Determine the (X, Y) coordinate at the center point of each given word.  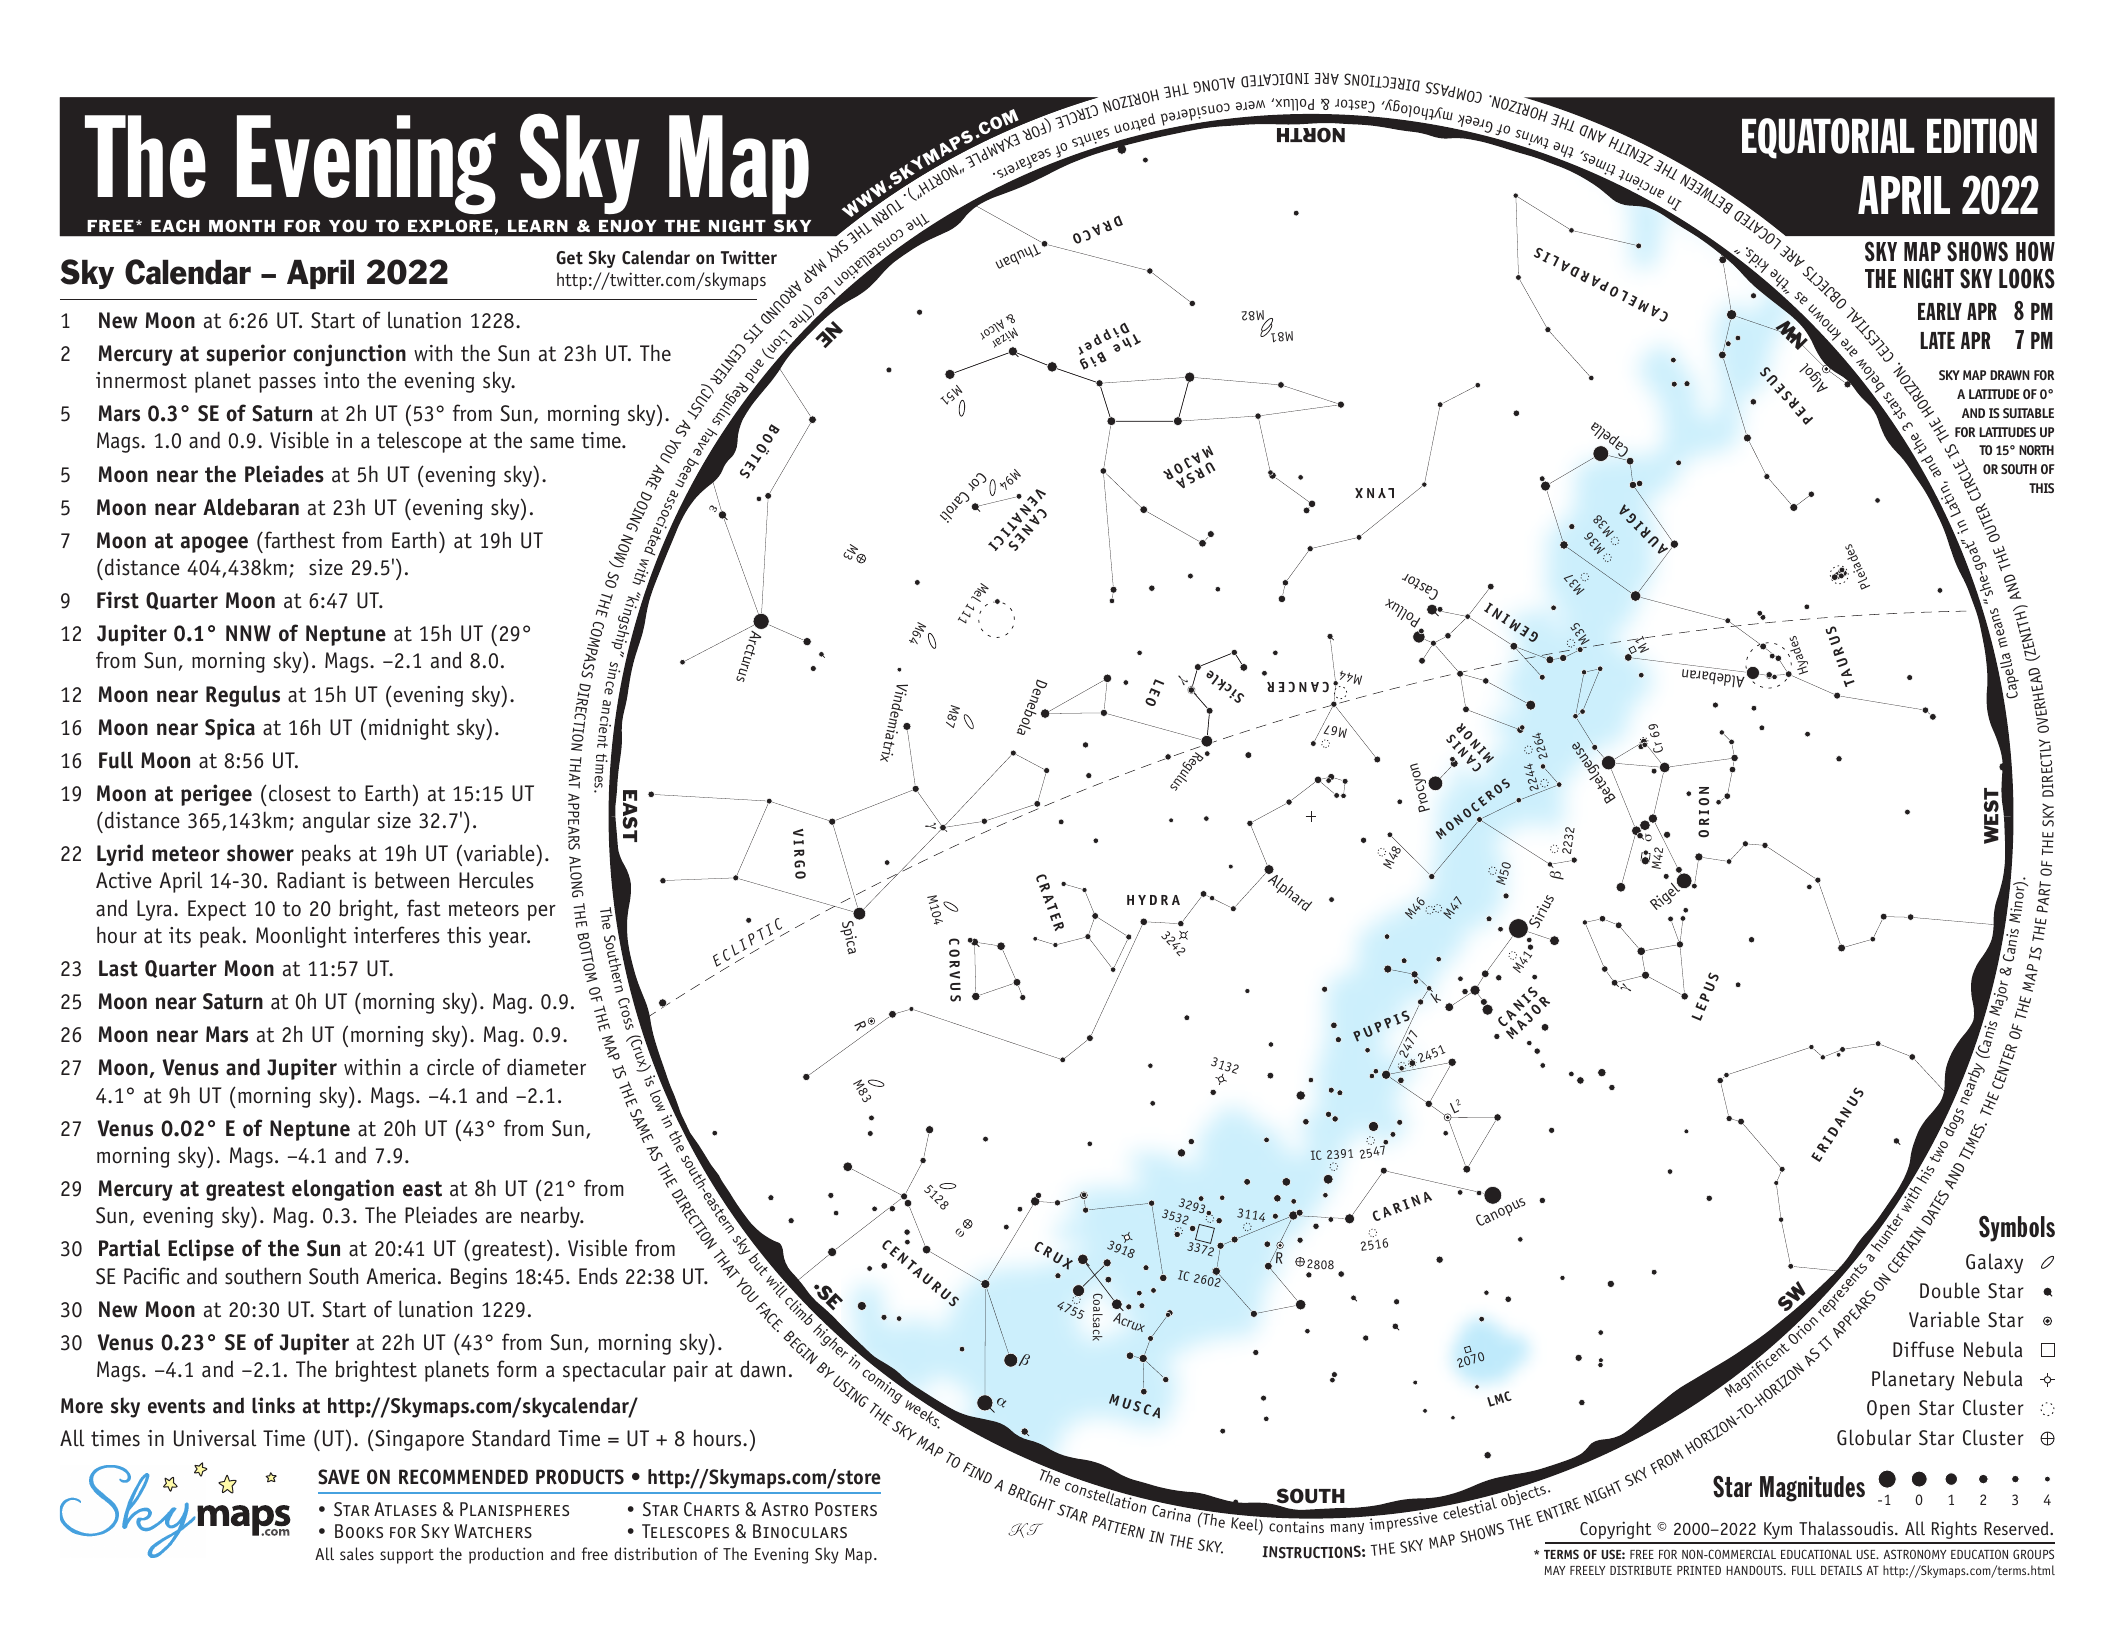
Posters (846, 1509)
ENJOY (628, 225)
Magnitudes (1812, 1489)
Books (359, 1531)
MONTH (242, 225)
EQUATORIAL (1828, 138)
